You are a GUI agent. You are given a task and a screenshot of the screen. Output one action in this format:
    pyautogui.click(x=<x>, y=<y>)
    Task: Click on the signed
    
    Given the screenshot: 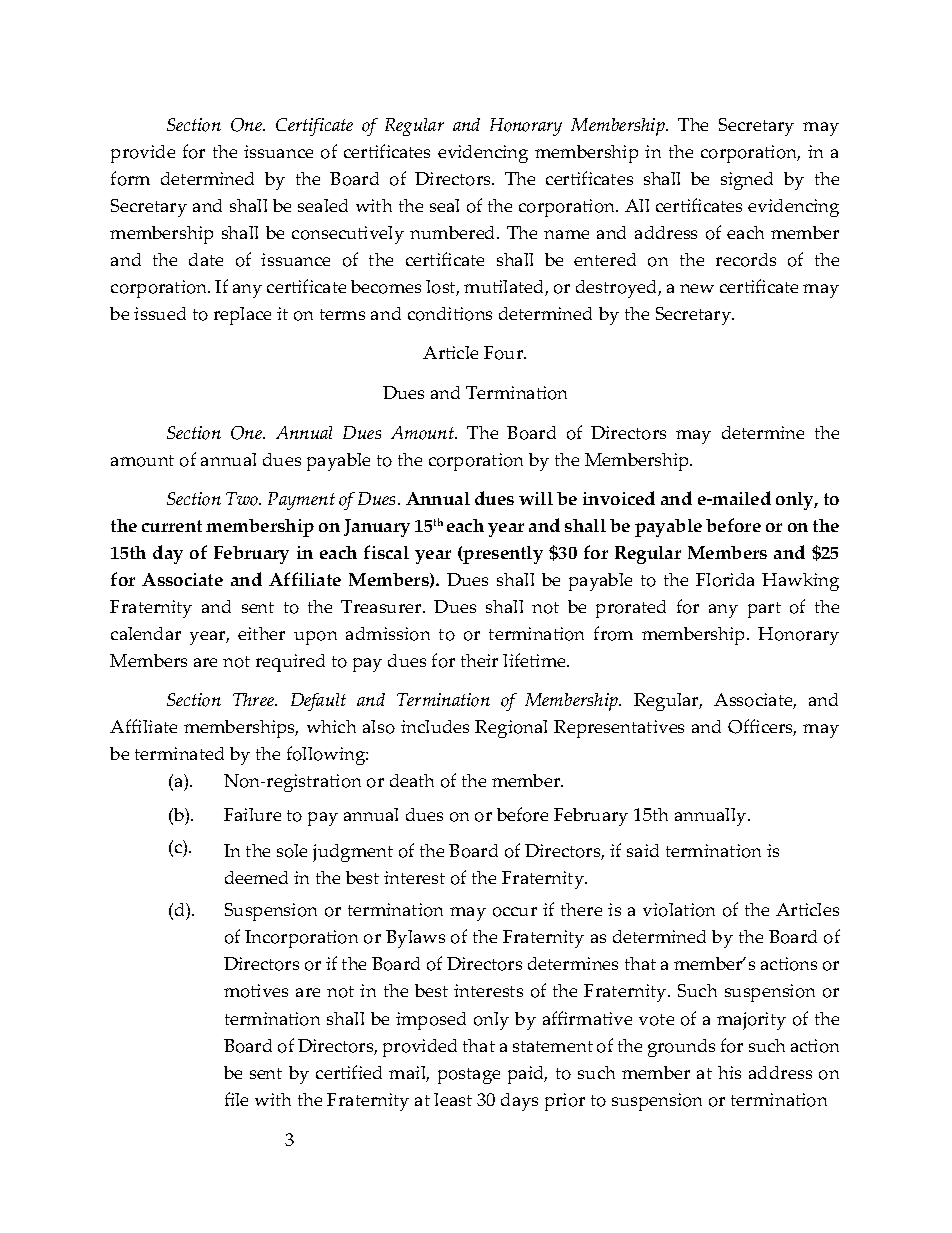 What is the action you would take?
    pyautogui.click(x=747, y=181)
